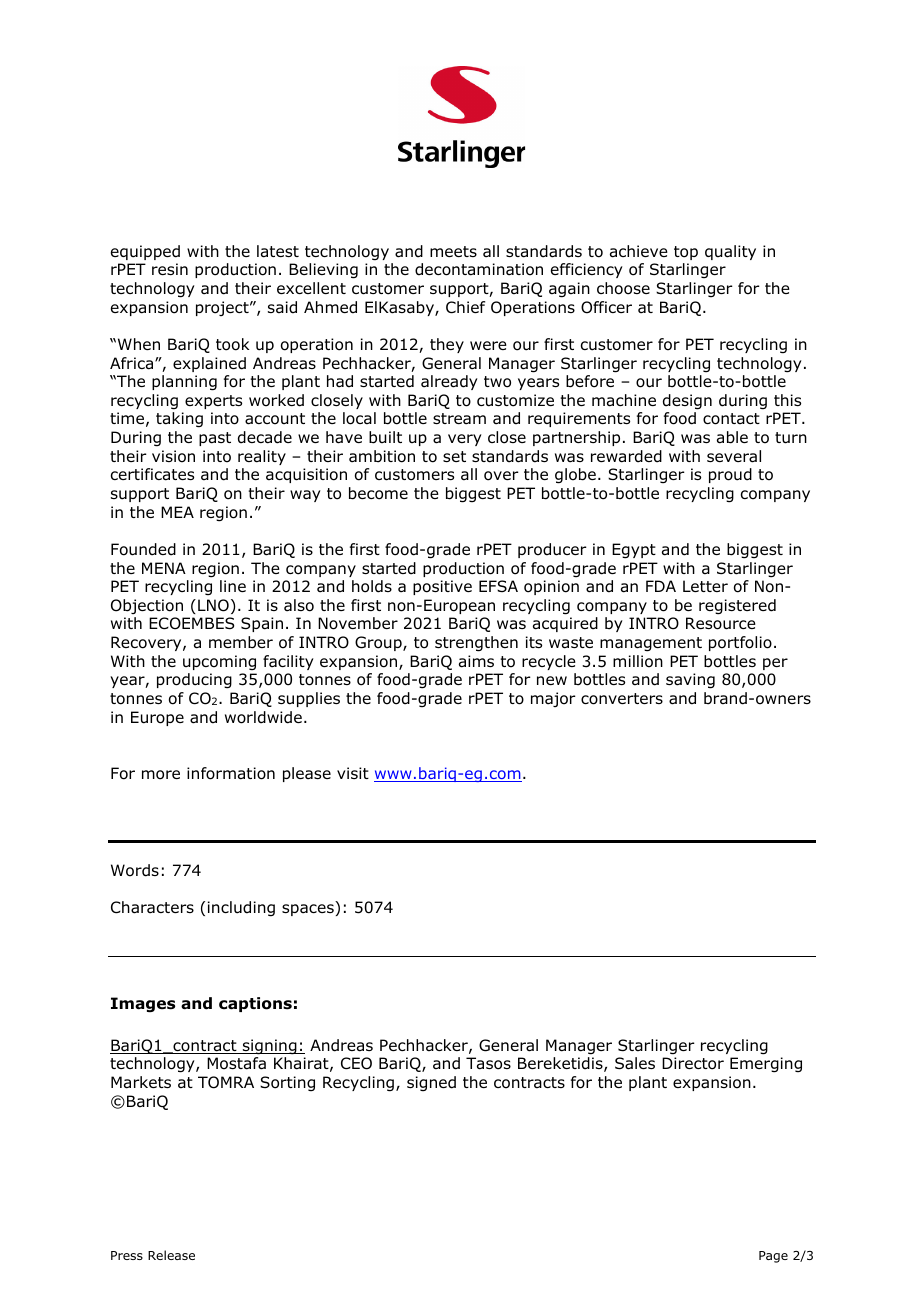 The height and width of the image is (1308, 924). Describe the element at coordinates (231, 773) in the image. I see `information` at that location.
